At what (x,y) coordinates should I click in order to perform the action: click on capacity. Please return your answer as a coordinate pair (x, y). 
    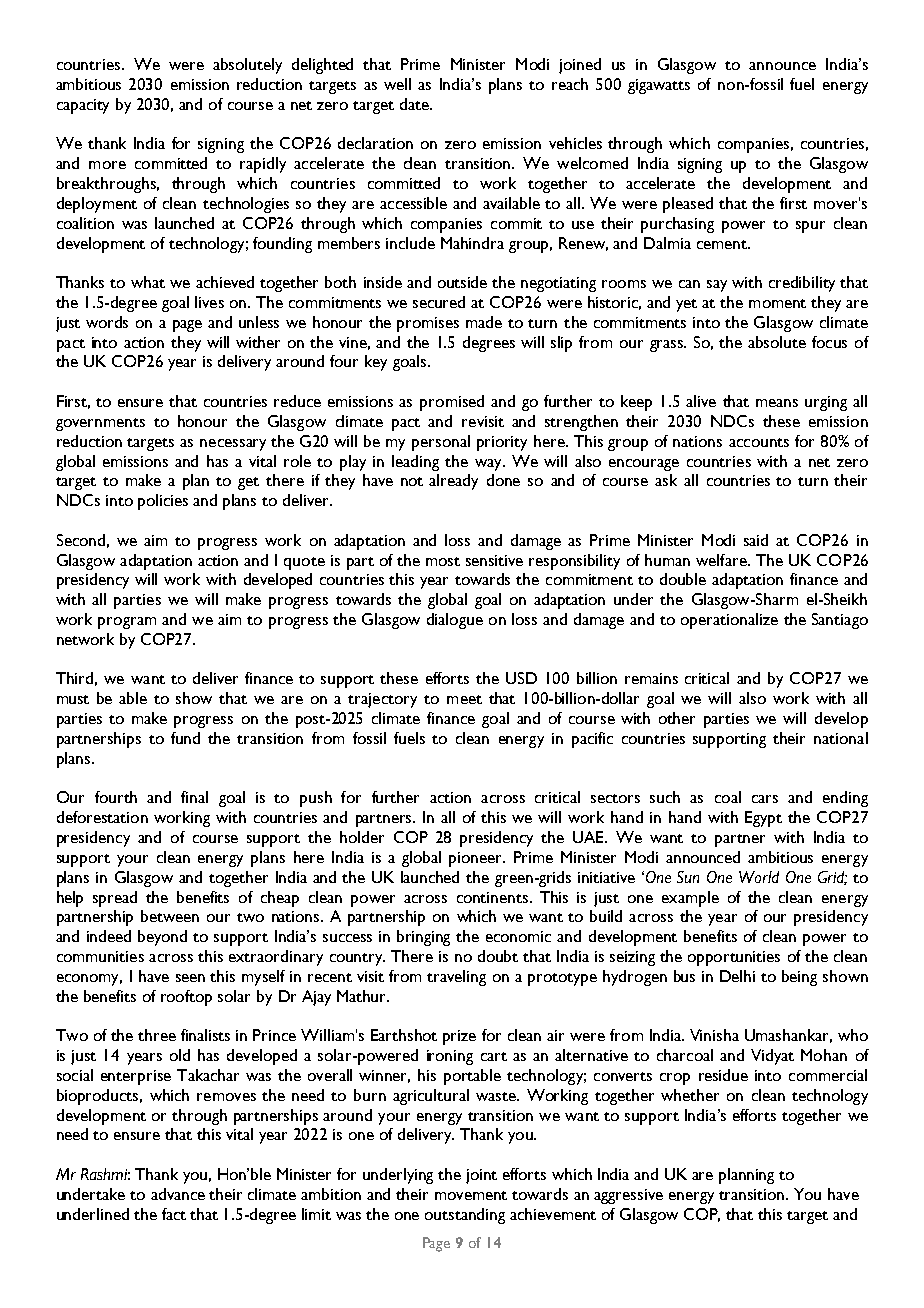
    Looking at the image, I should click on (83, 106).
